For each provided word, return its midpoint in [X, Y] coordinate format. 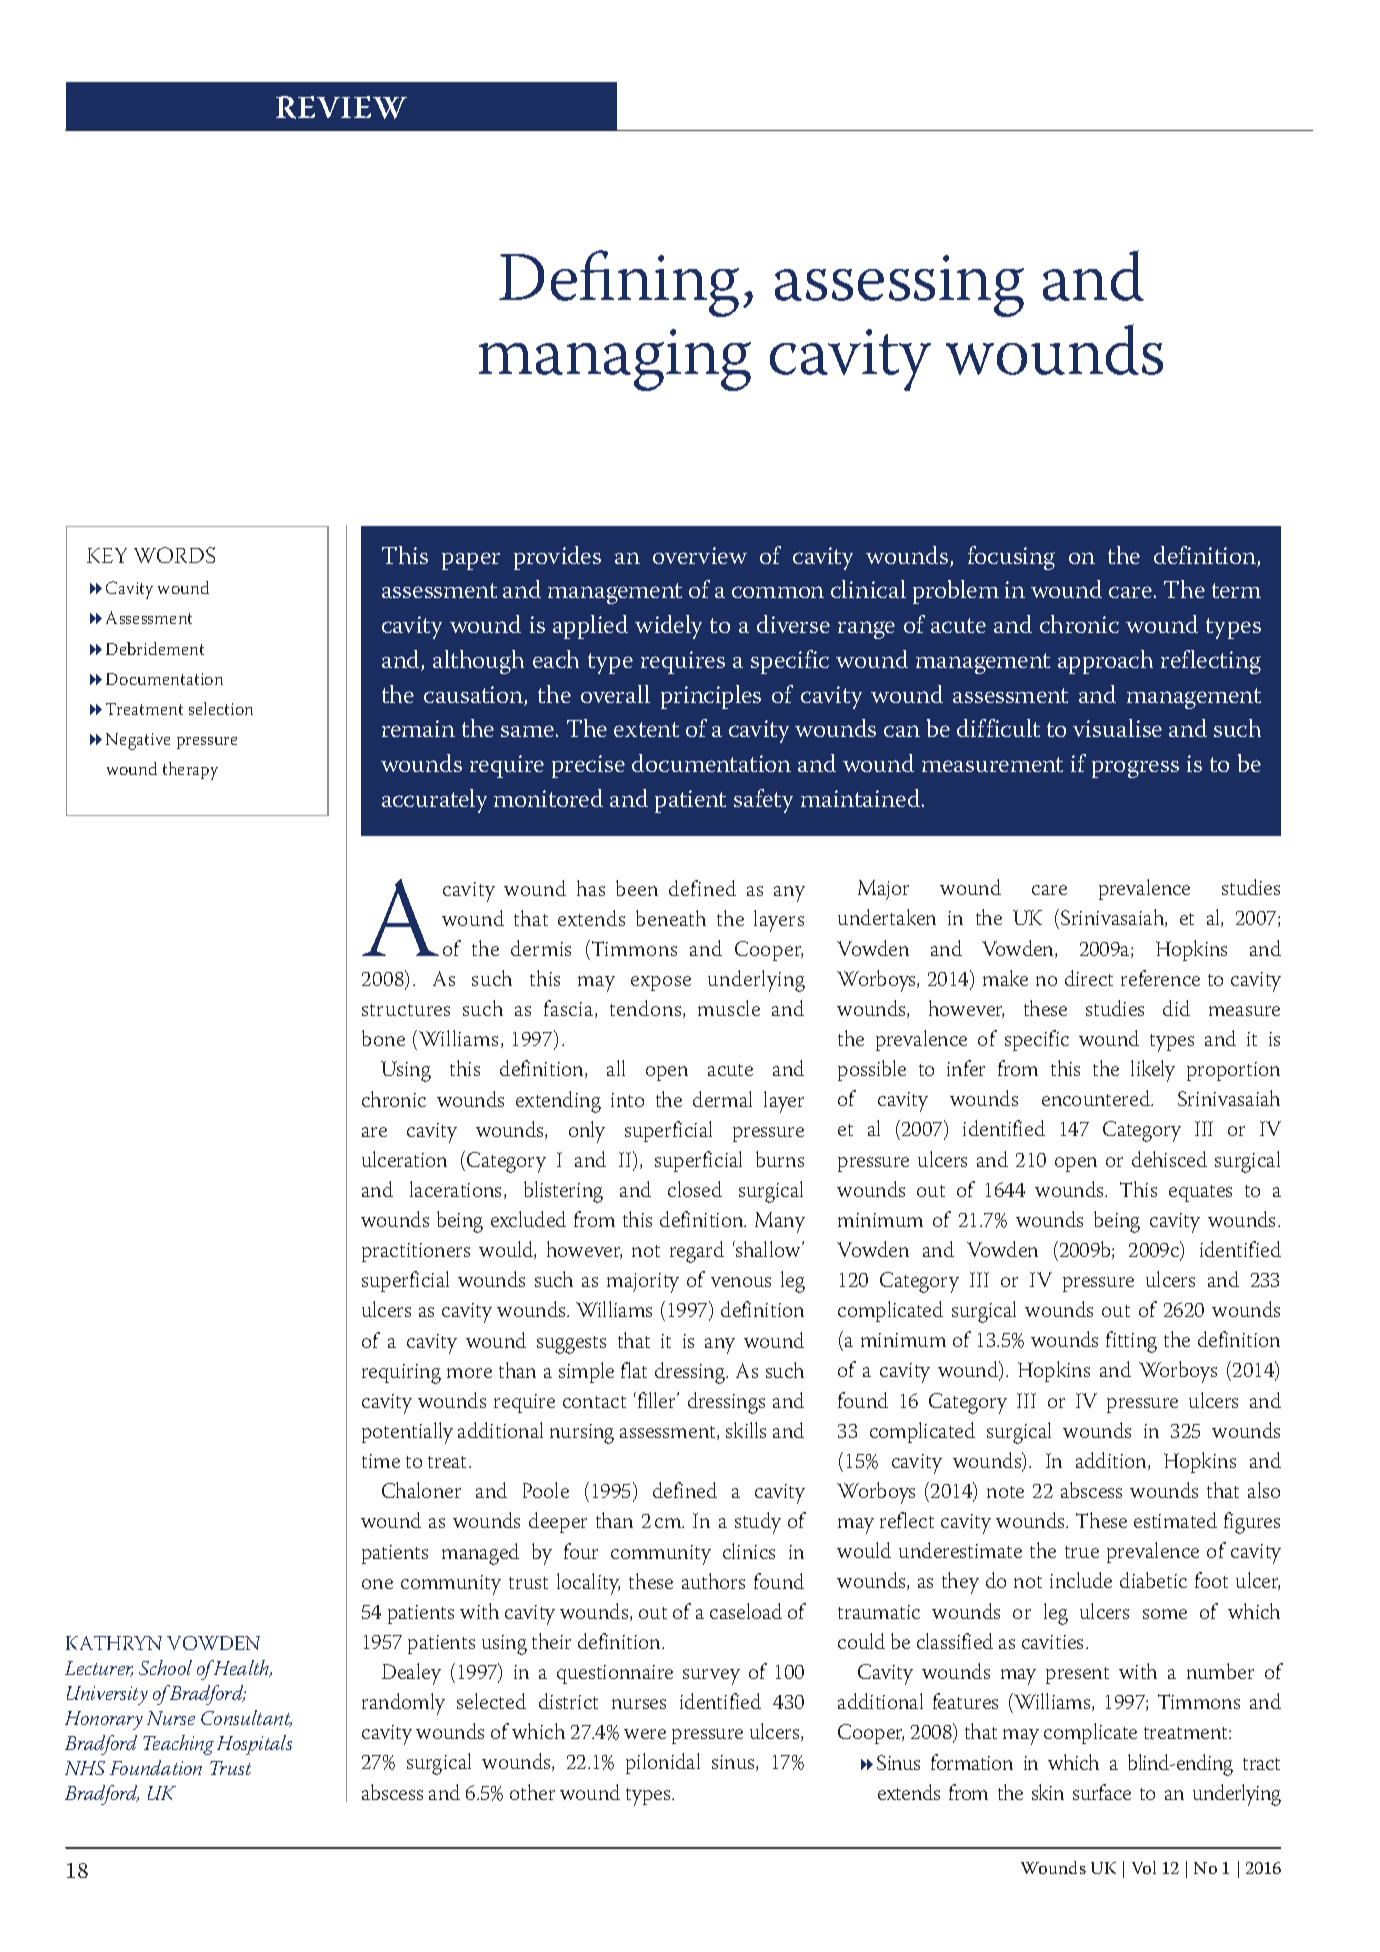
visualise [1117, 728]
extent [646, 729]
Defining [619, 283]
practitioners [416, 1252]
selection [221, 708]
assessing [899, 286]
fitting [1131, 1342]
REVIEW [341, 107]
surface [1102, 1792]
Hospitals [254, 1745]
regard [697, 1252]
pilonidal [663, 1763]
